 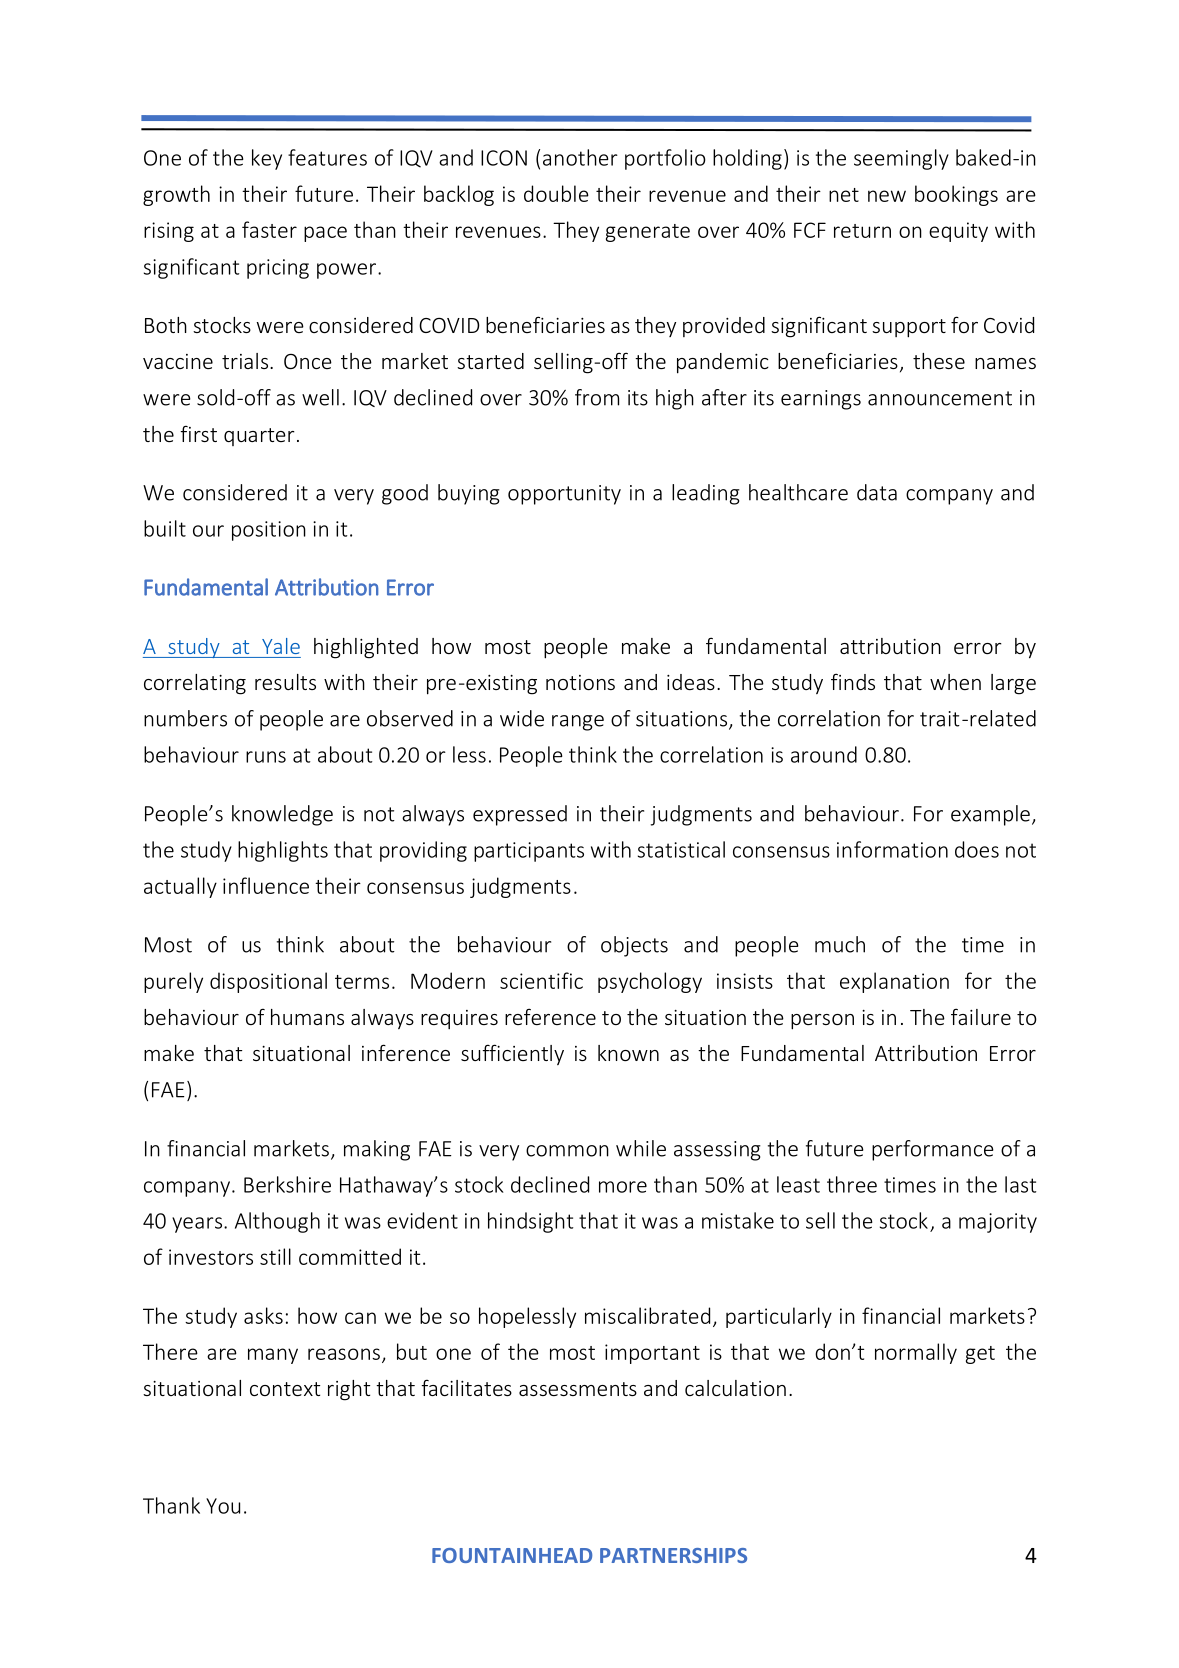 What do you see at coordinates (628, 1053) in the screenshot?
I see `known` at bounding box center [628, 1053].
